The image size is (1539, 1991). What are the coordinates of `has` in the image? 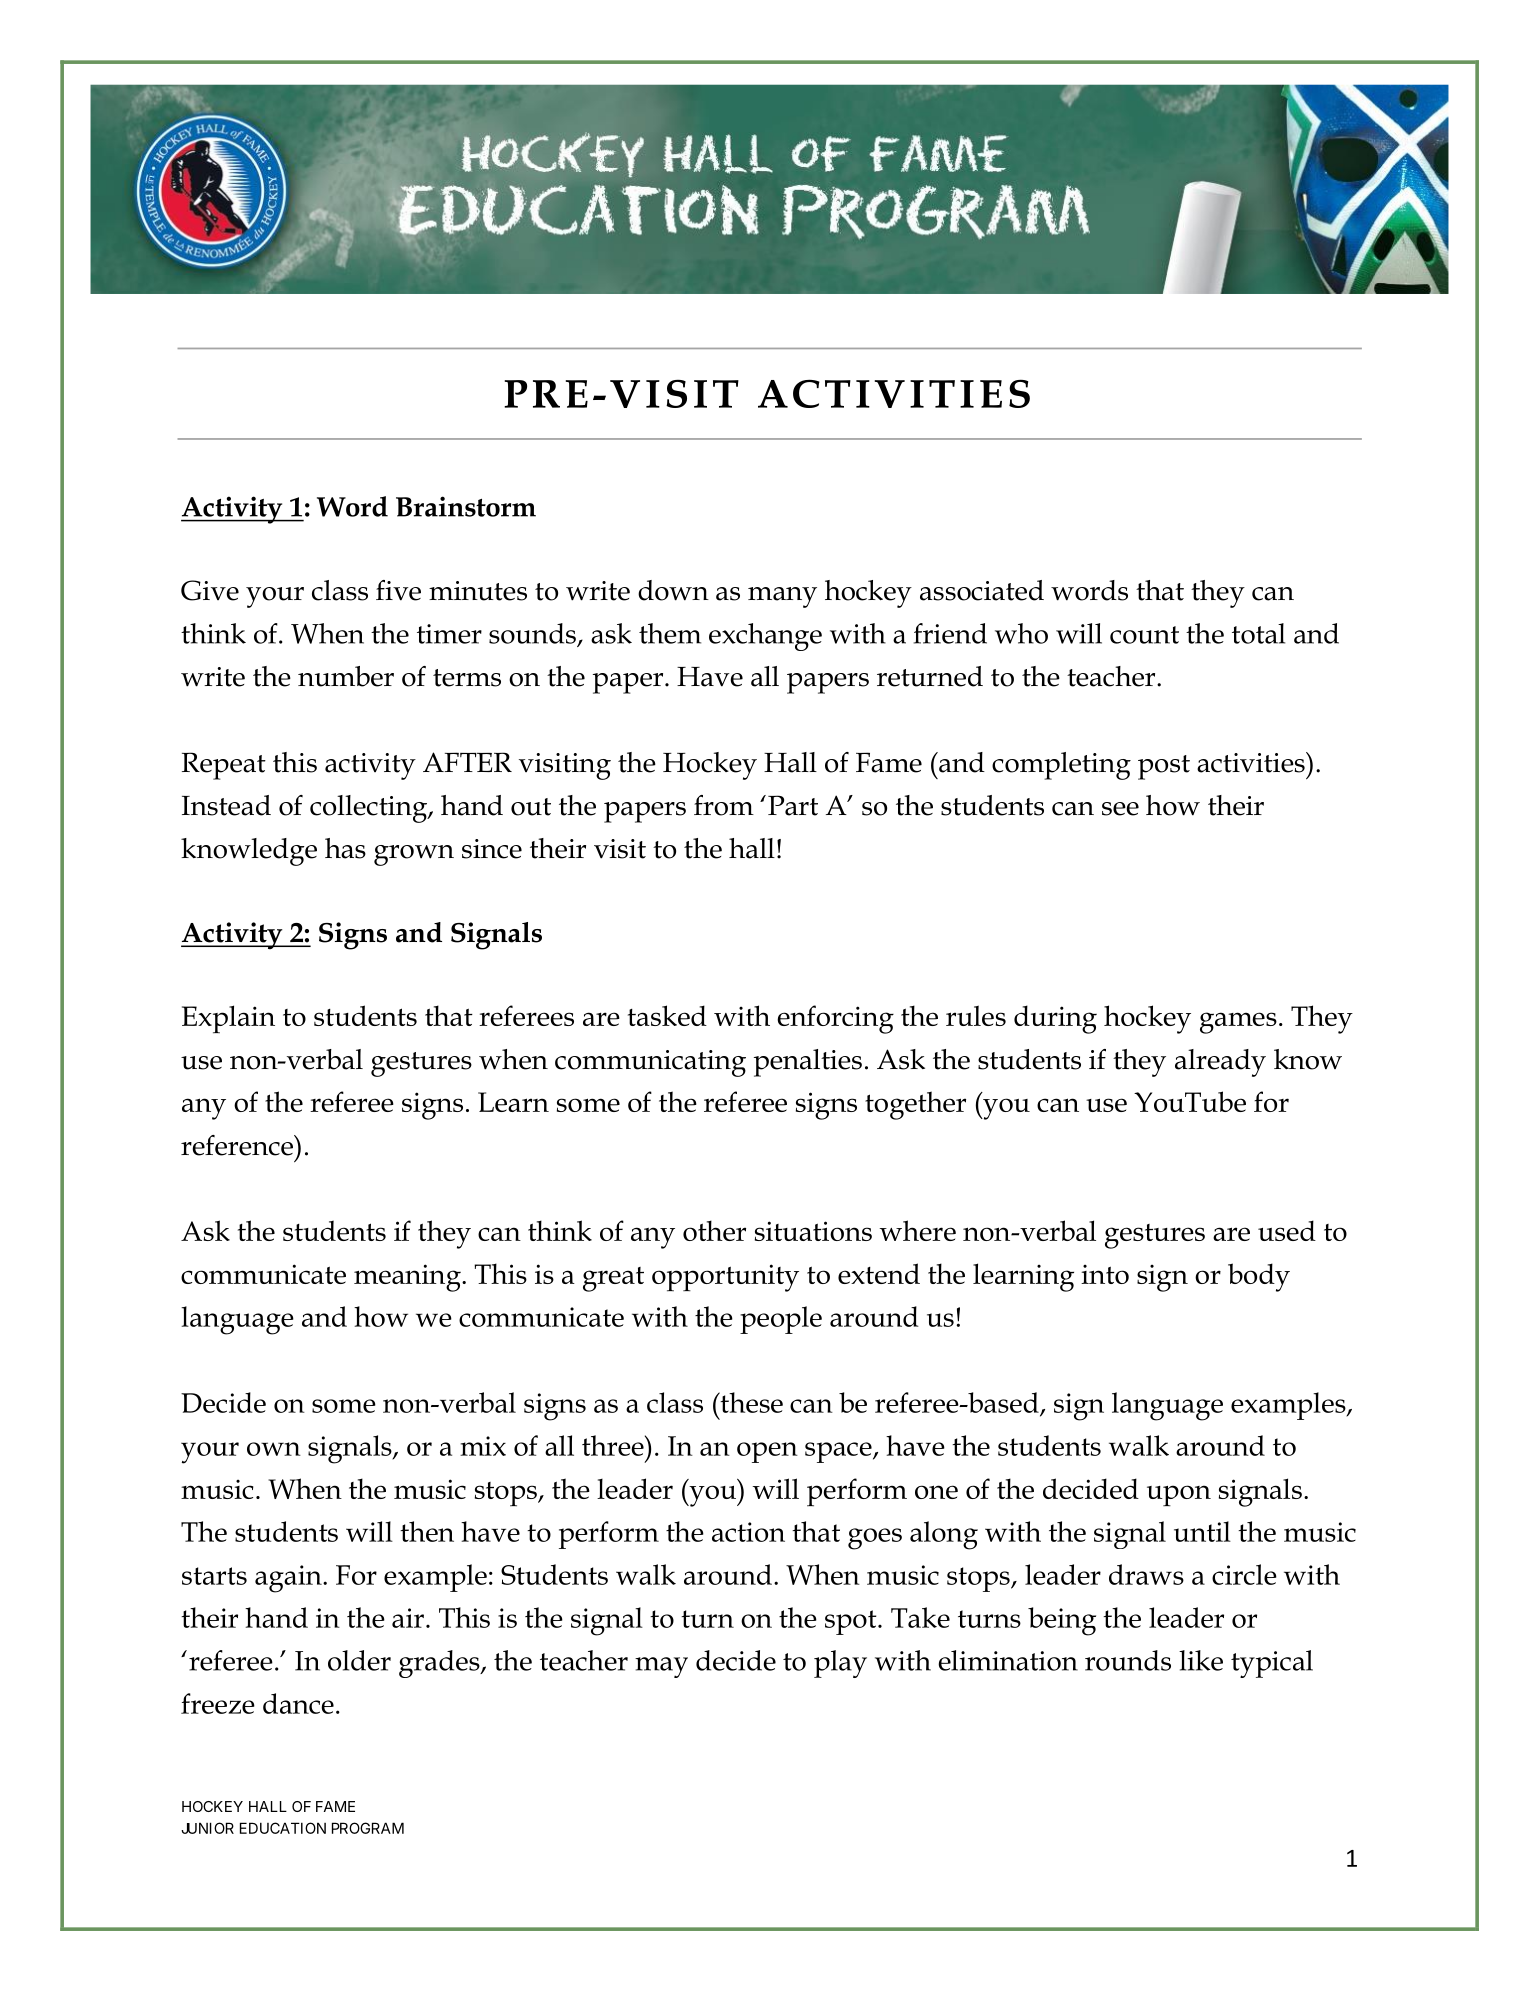 It's located at (345, 848).
